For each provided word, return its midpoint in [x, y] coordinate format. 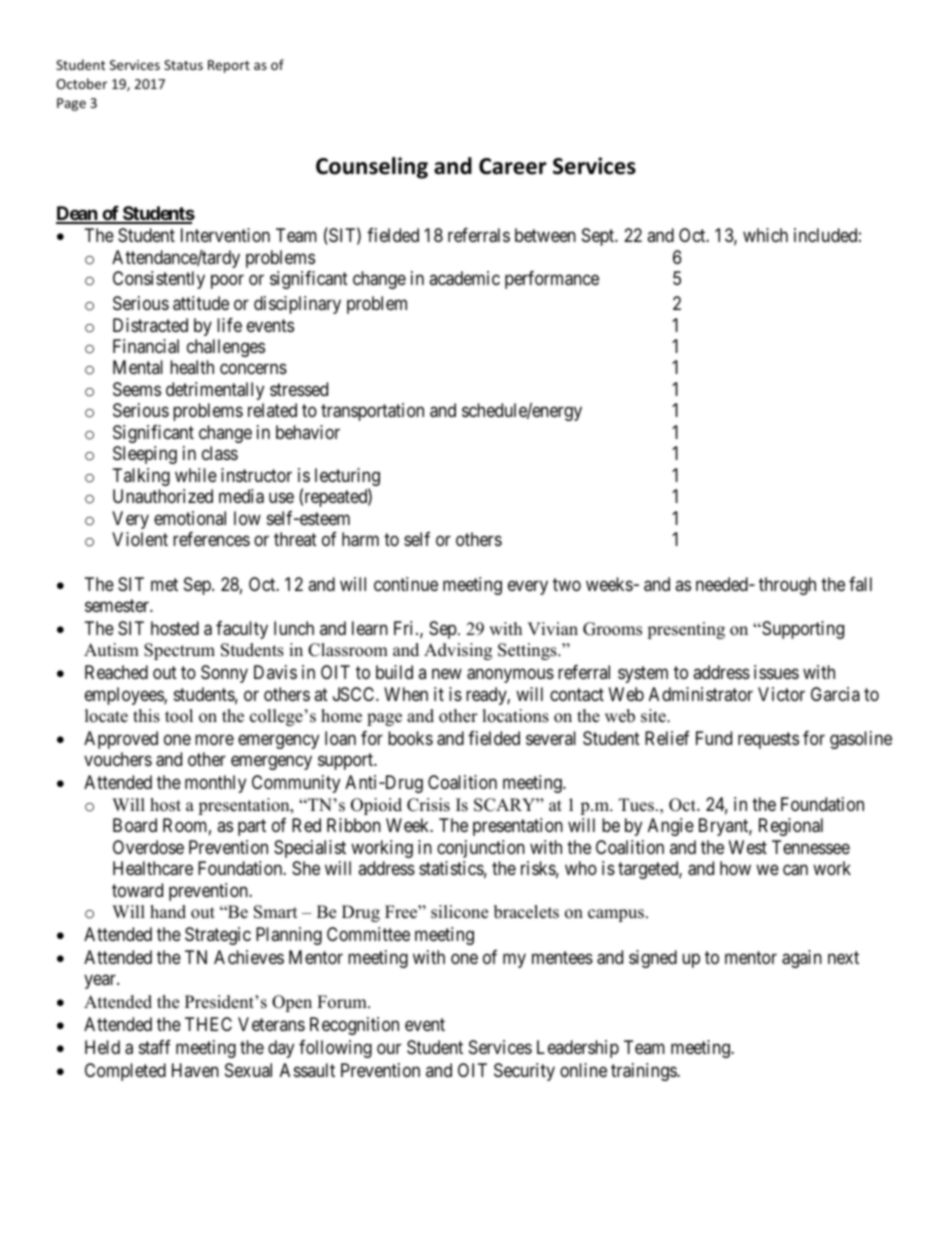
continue [406, 584]
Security [524, 1072]
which [765, 235]
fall [860, 584]
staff [155, 1047]
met [164, 584]
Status [183, 65]
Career [513, 166]
